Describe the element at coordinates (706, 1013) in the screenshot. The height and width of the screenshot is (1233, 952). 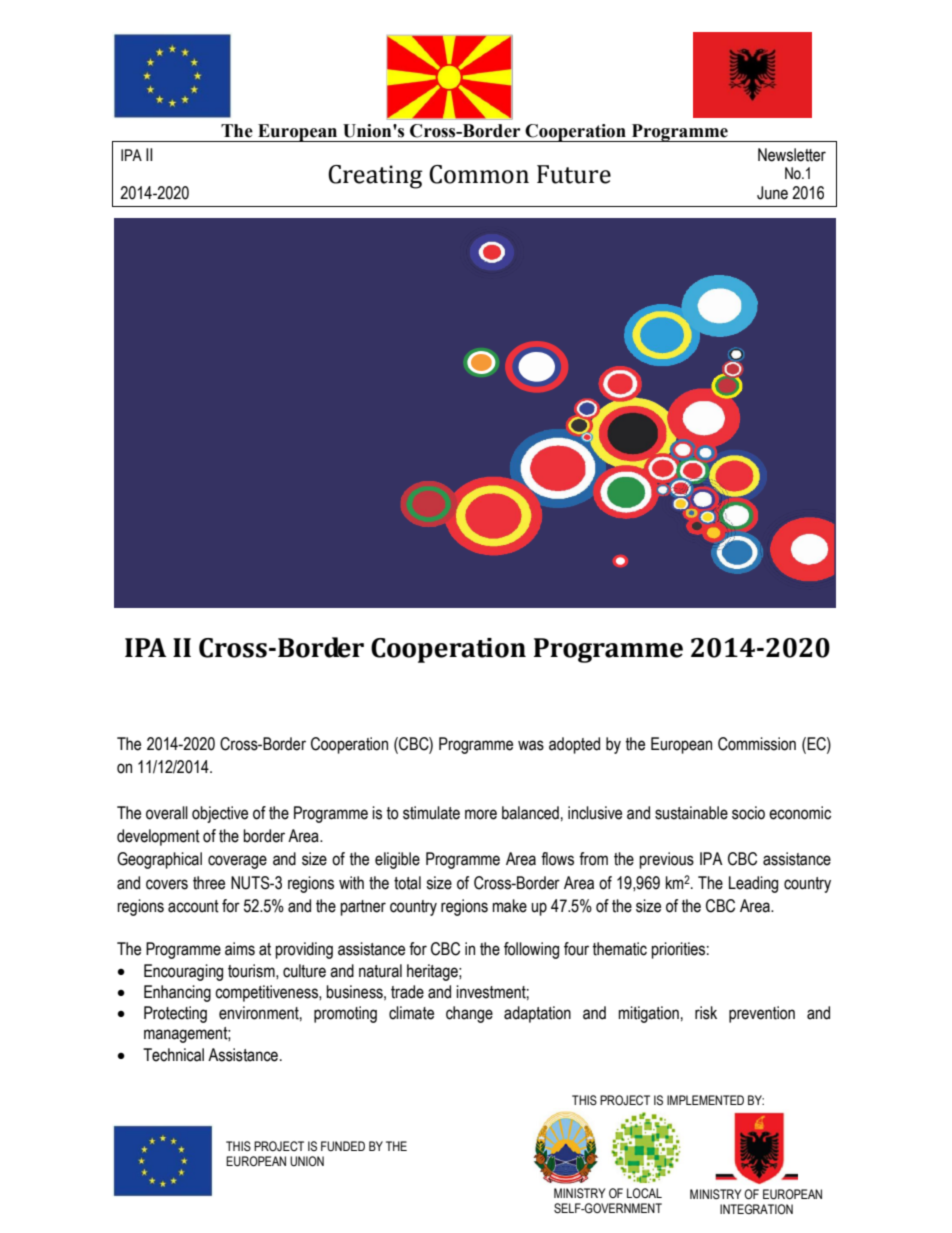
I see `risk` at that location.
